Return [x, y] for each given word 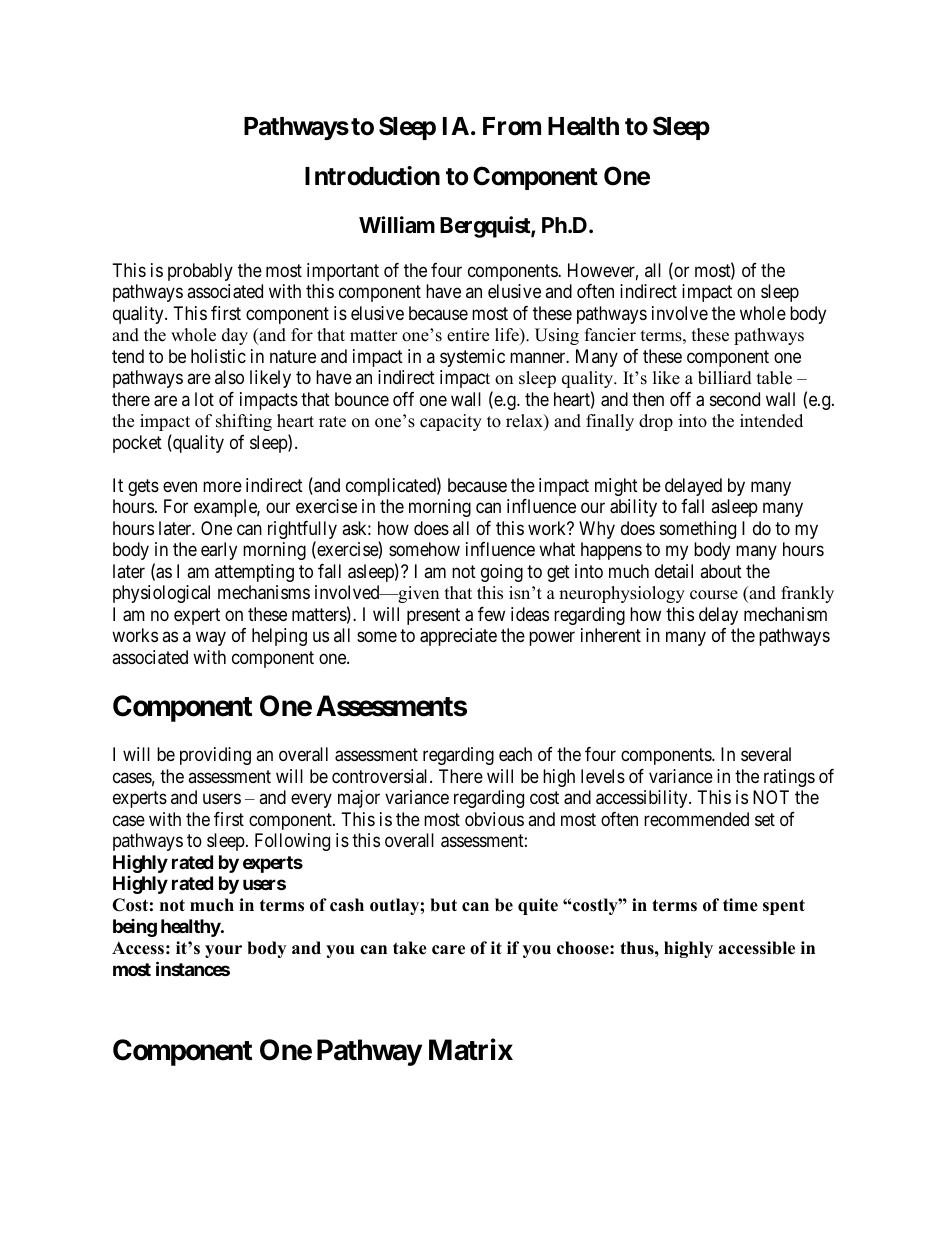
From [512, 126]
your [223, 951]
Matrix [471, 1050]
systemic [472, 358]
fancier [610, 335]
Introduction [372, 176]
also [229, 377]
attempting [254, 573]
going [502, 573]
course [714, 595]
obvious [494, 819]
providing [215, 756]
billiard [725, 378]
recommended [696, 819]
